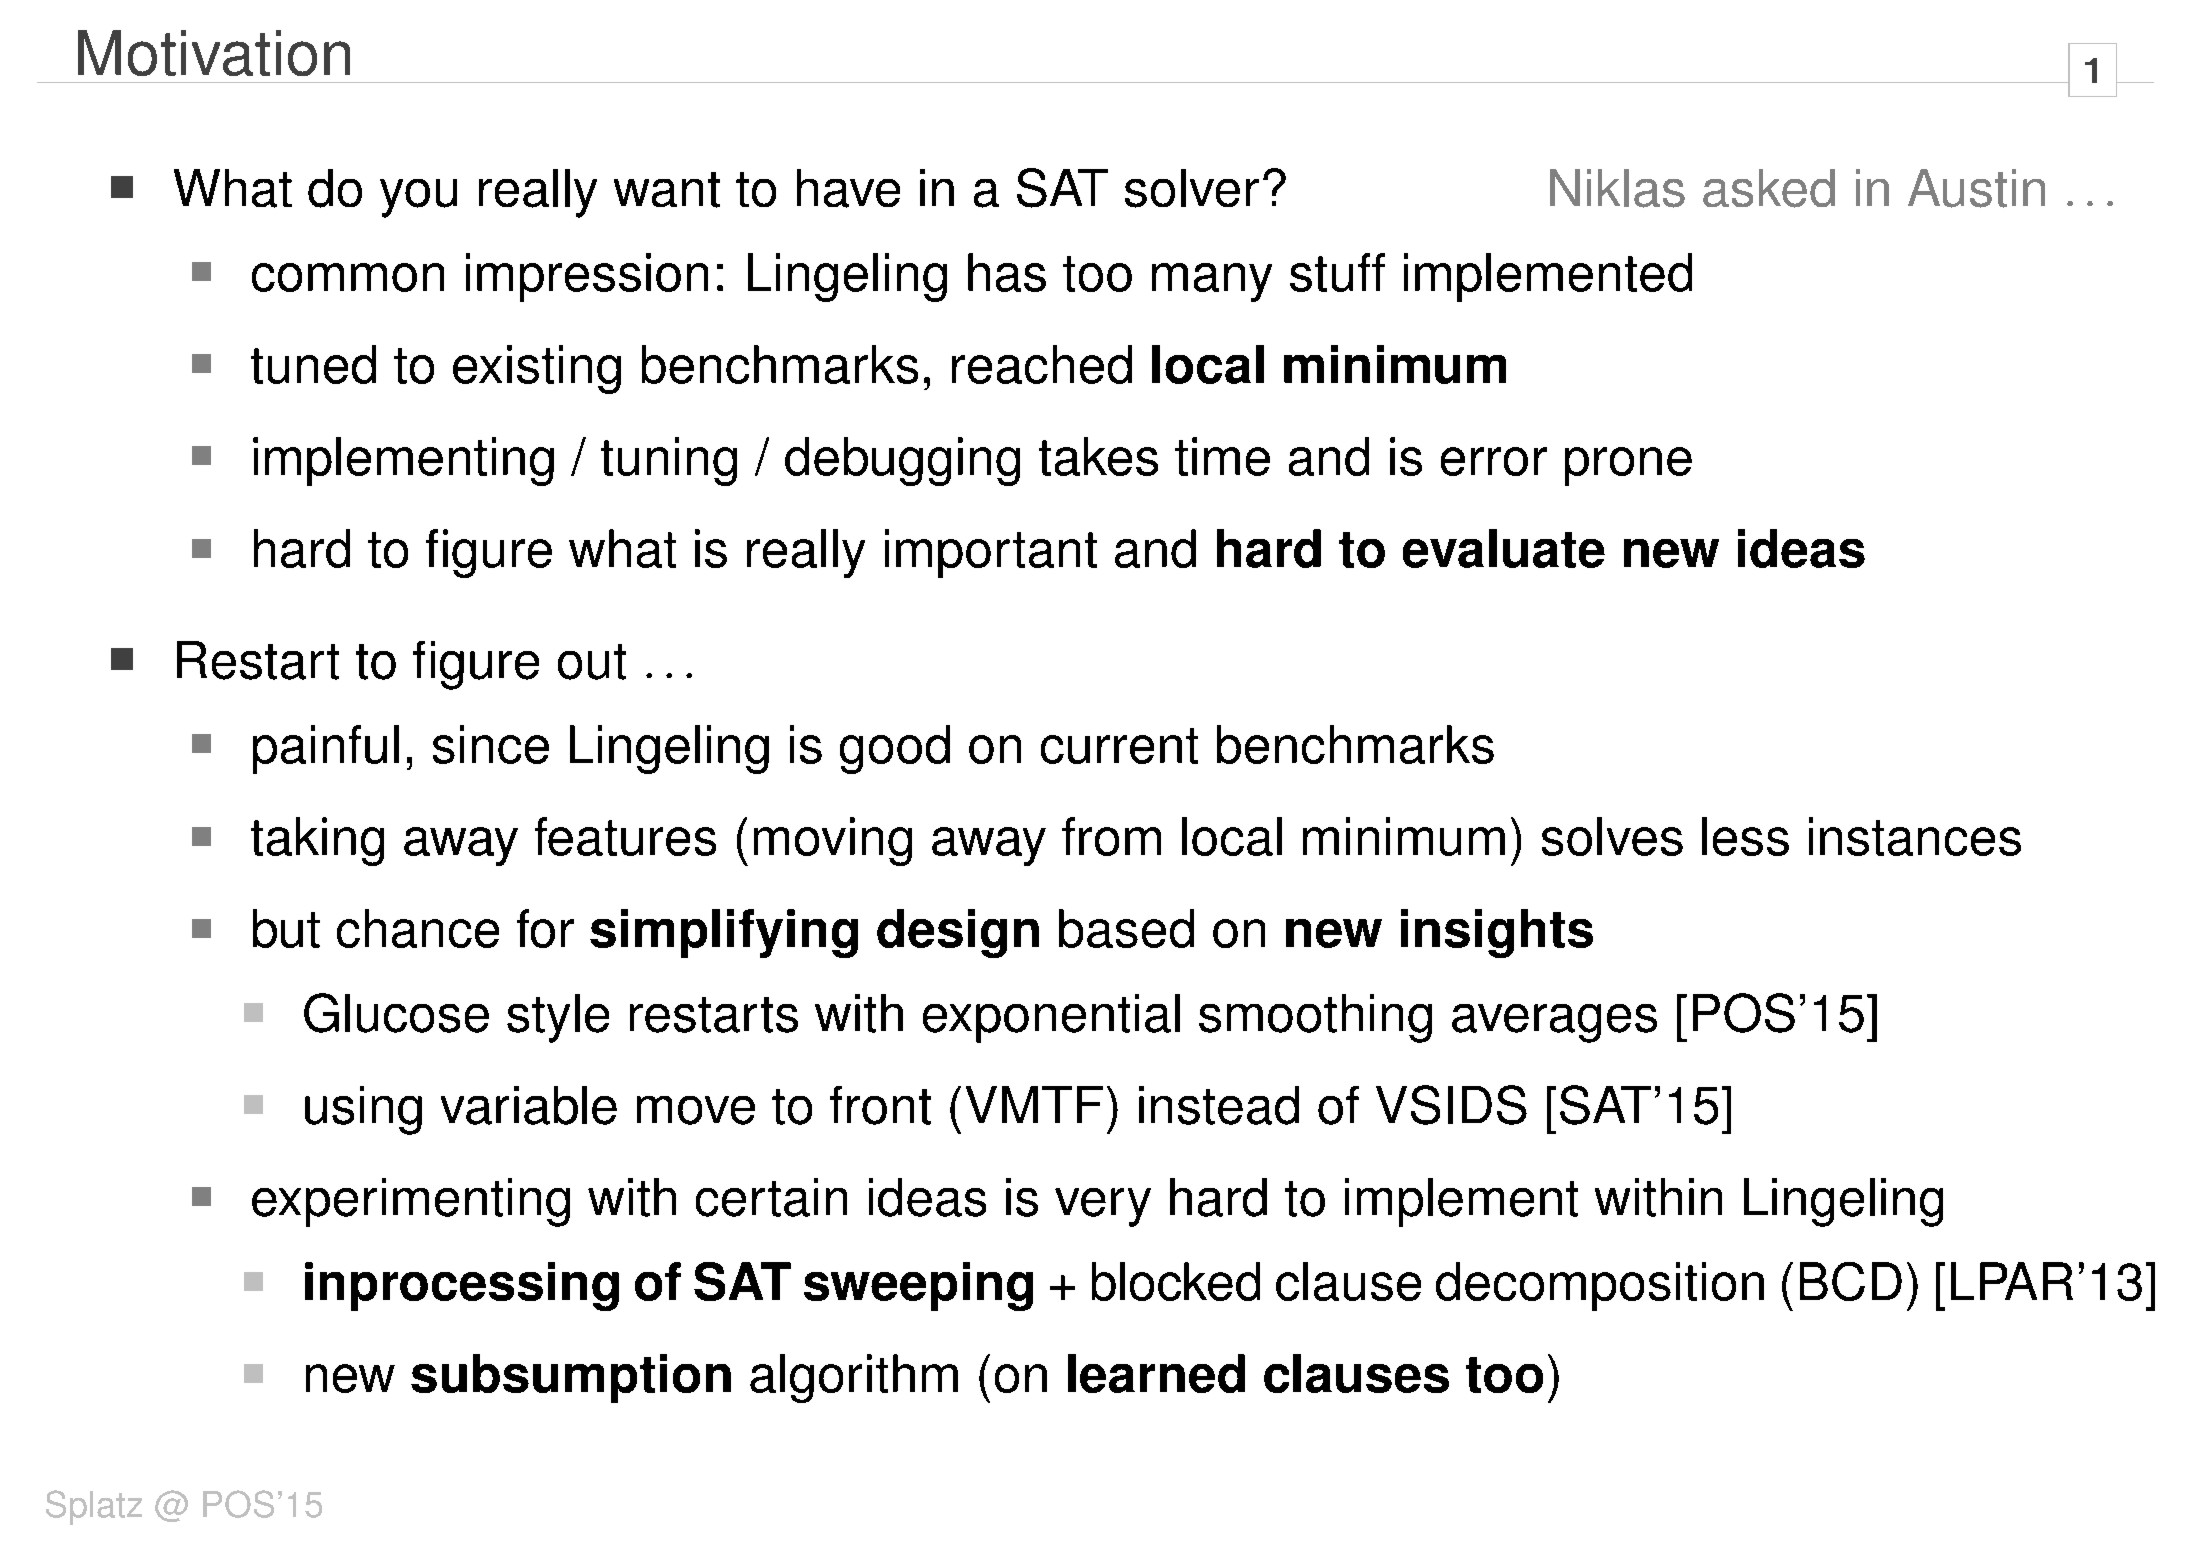 This document has height=1549, width=2191. I want to click on inprocessing, so click(462, 1286).
